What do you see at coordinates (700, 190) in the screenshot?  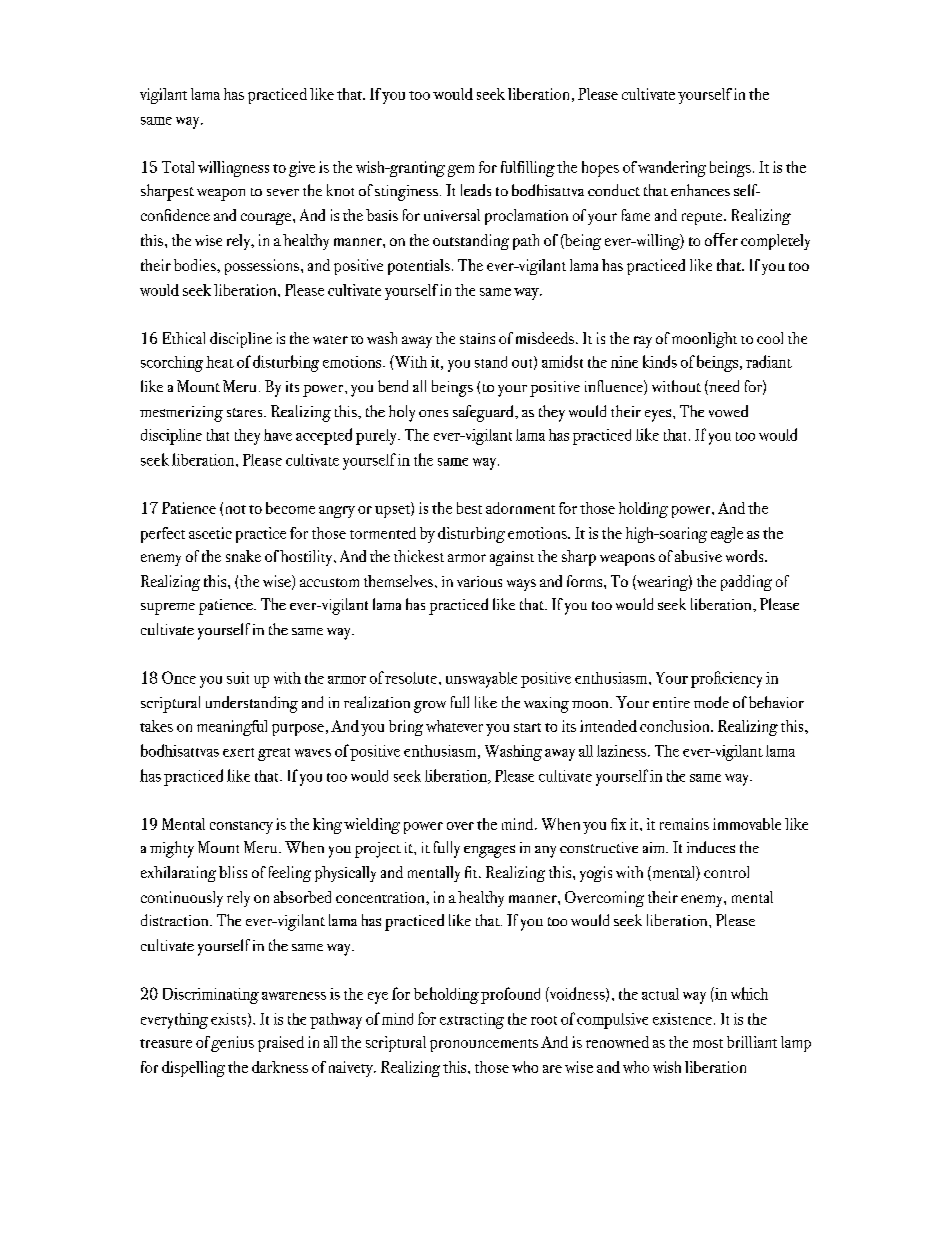 I see `enhances` at bounding box center [700, 190].
